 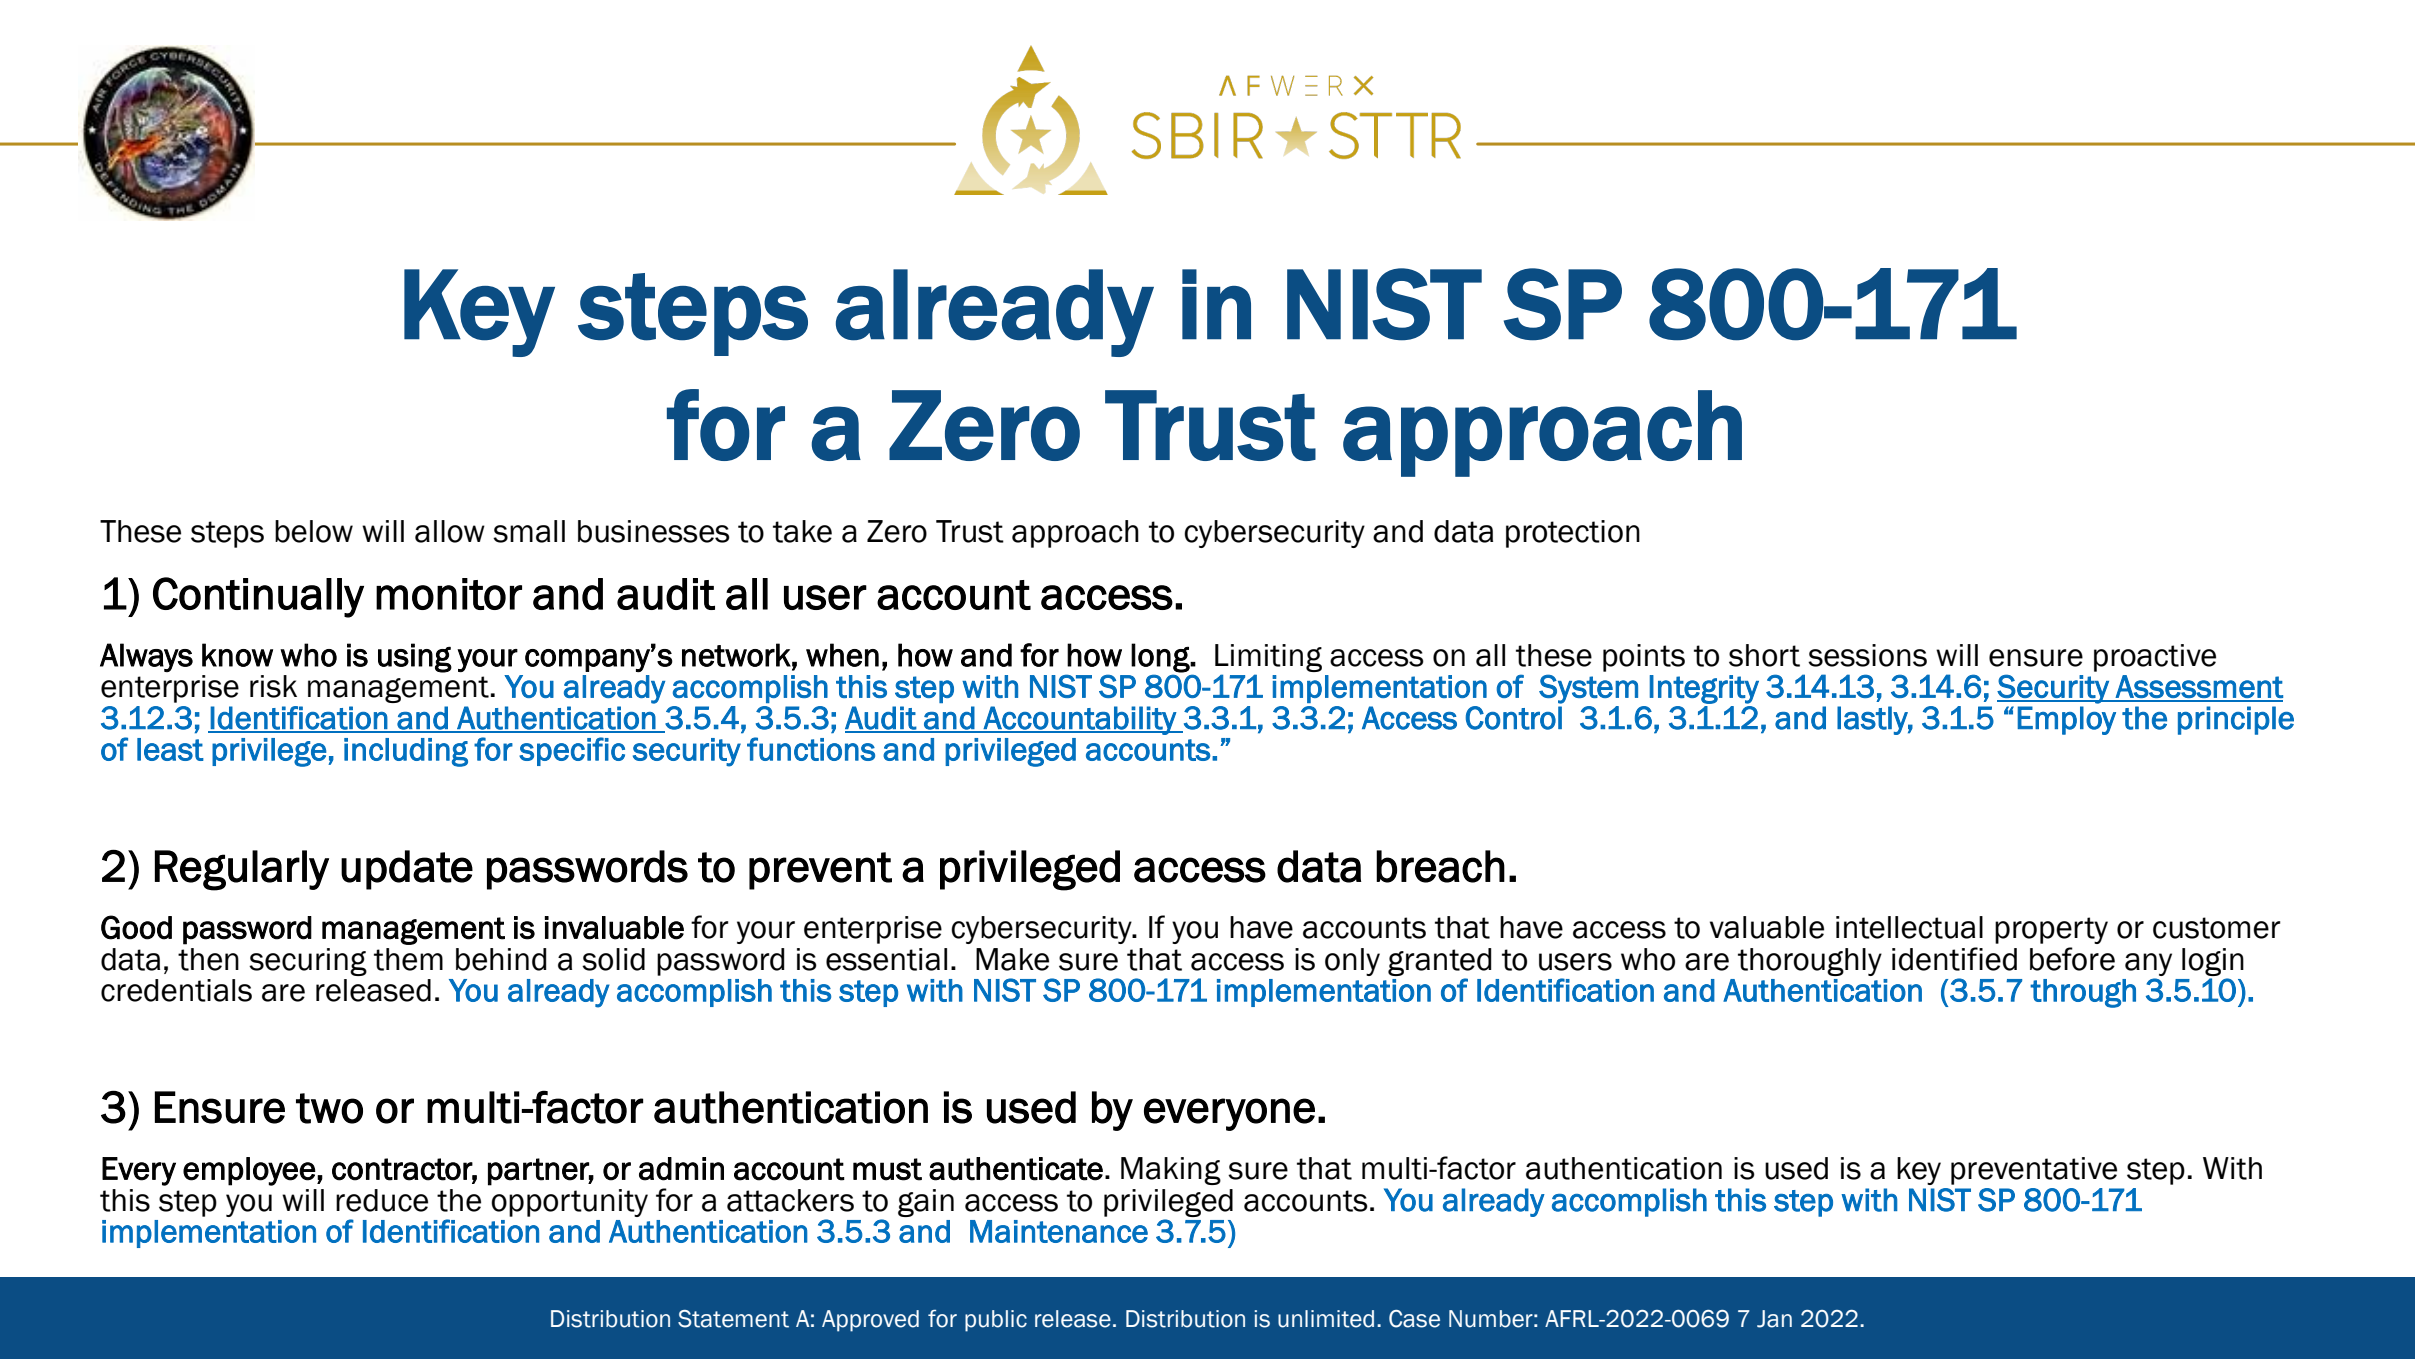 What do you see at coordinates (733, 1319) in the image?
I see `Statement` at bounding box center [733, 1319].
